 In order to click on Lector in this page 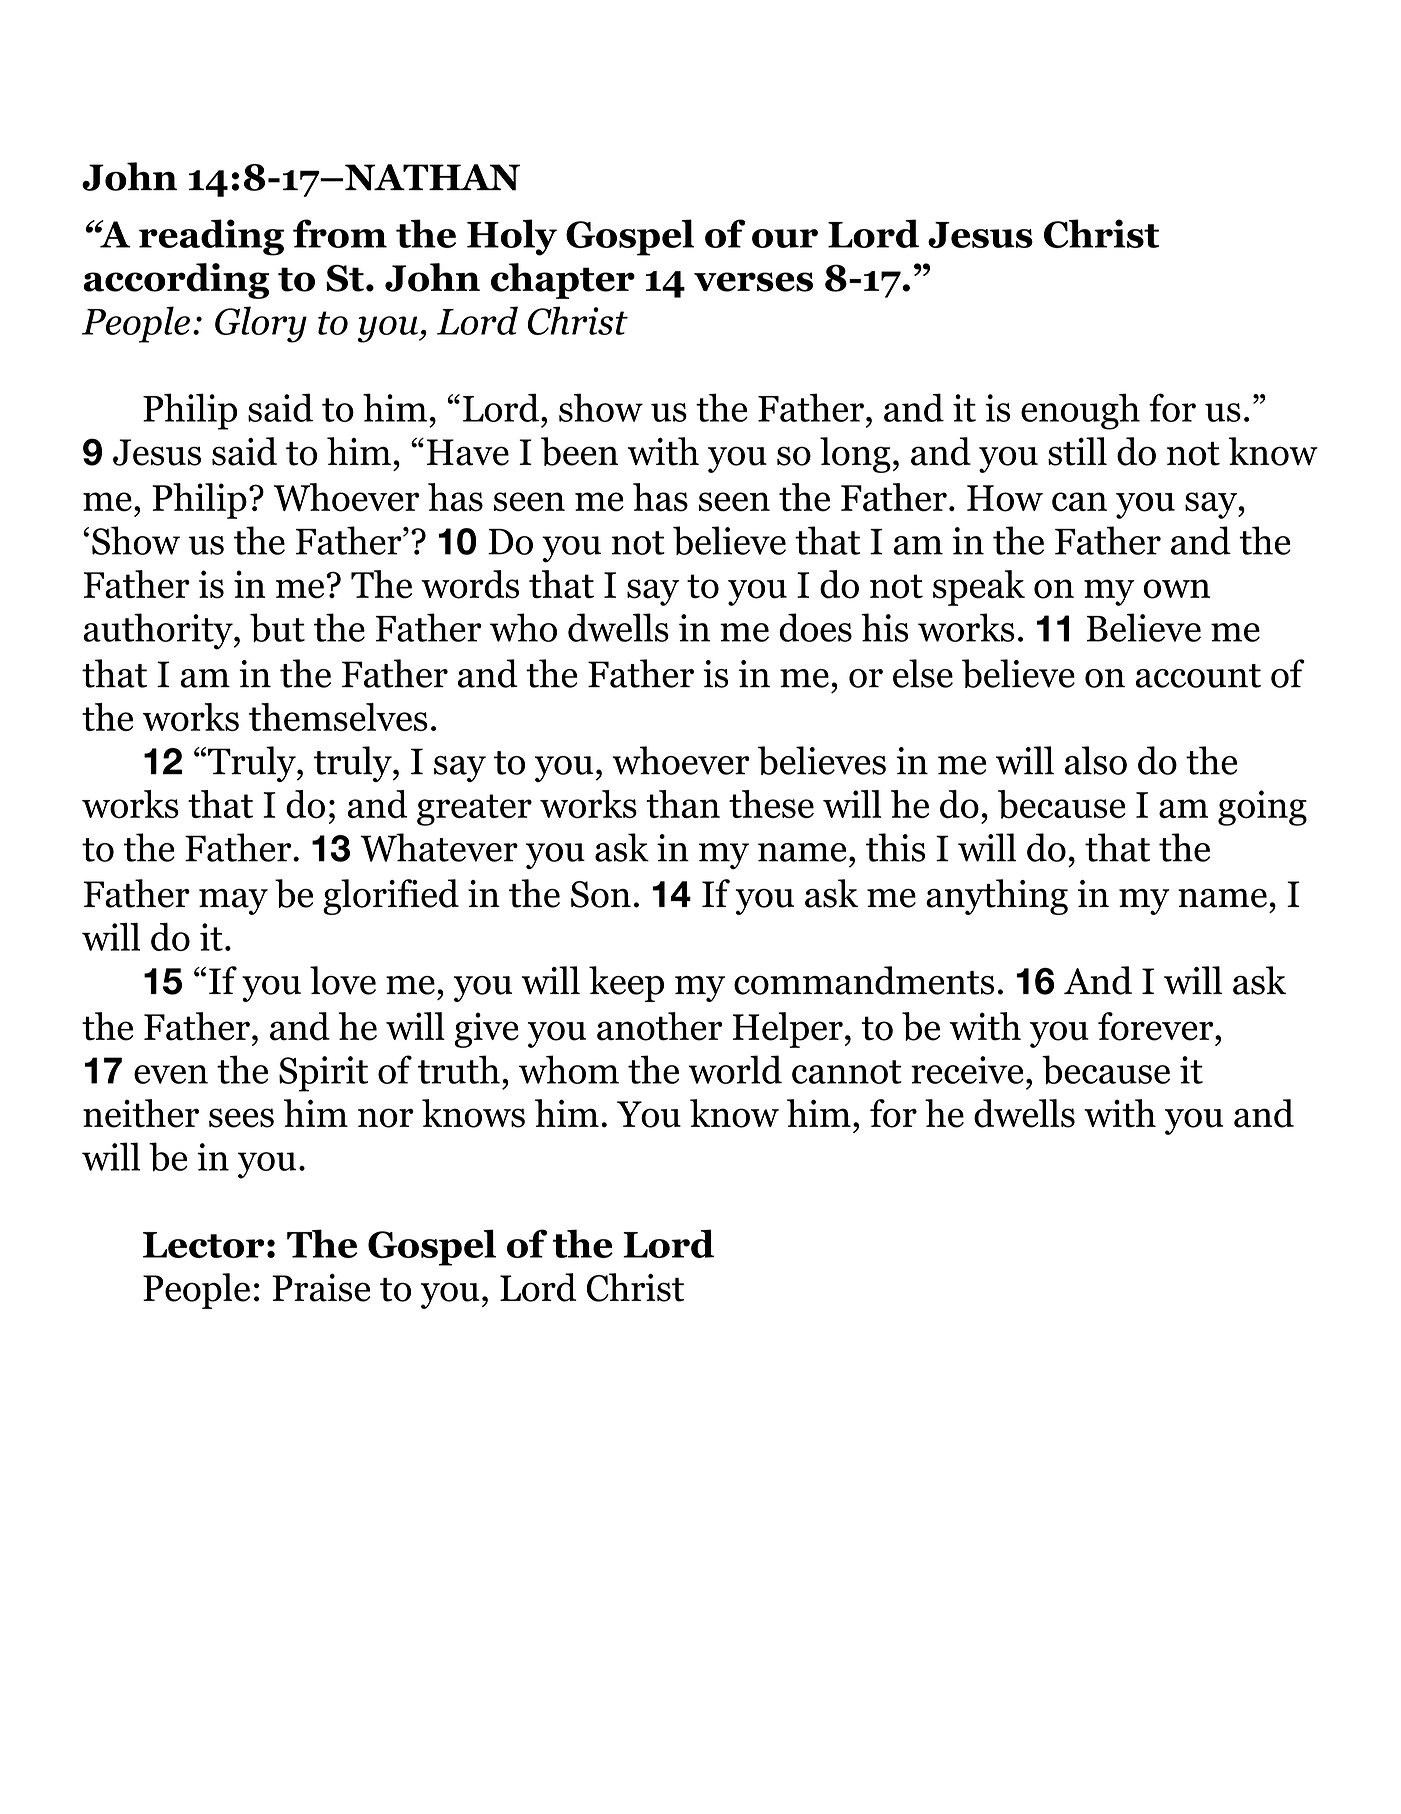, I will do `click(203, 1245)`.
